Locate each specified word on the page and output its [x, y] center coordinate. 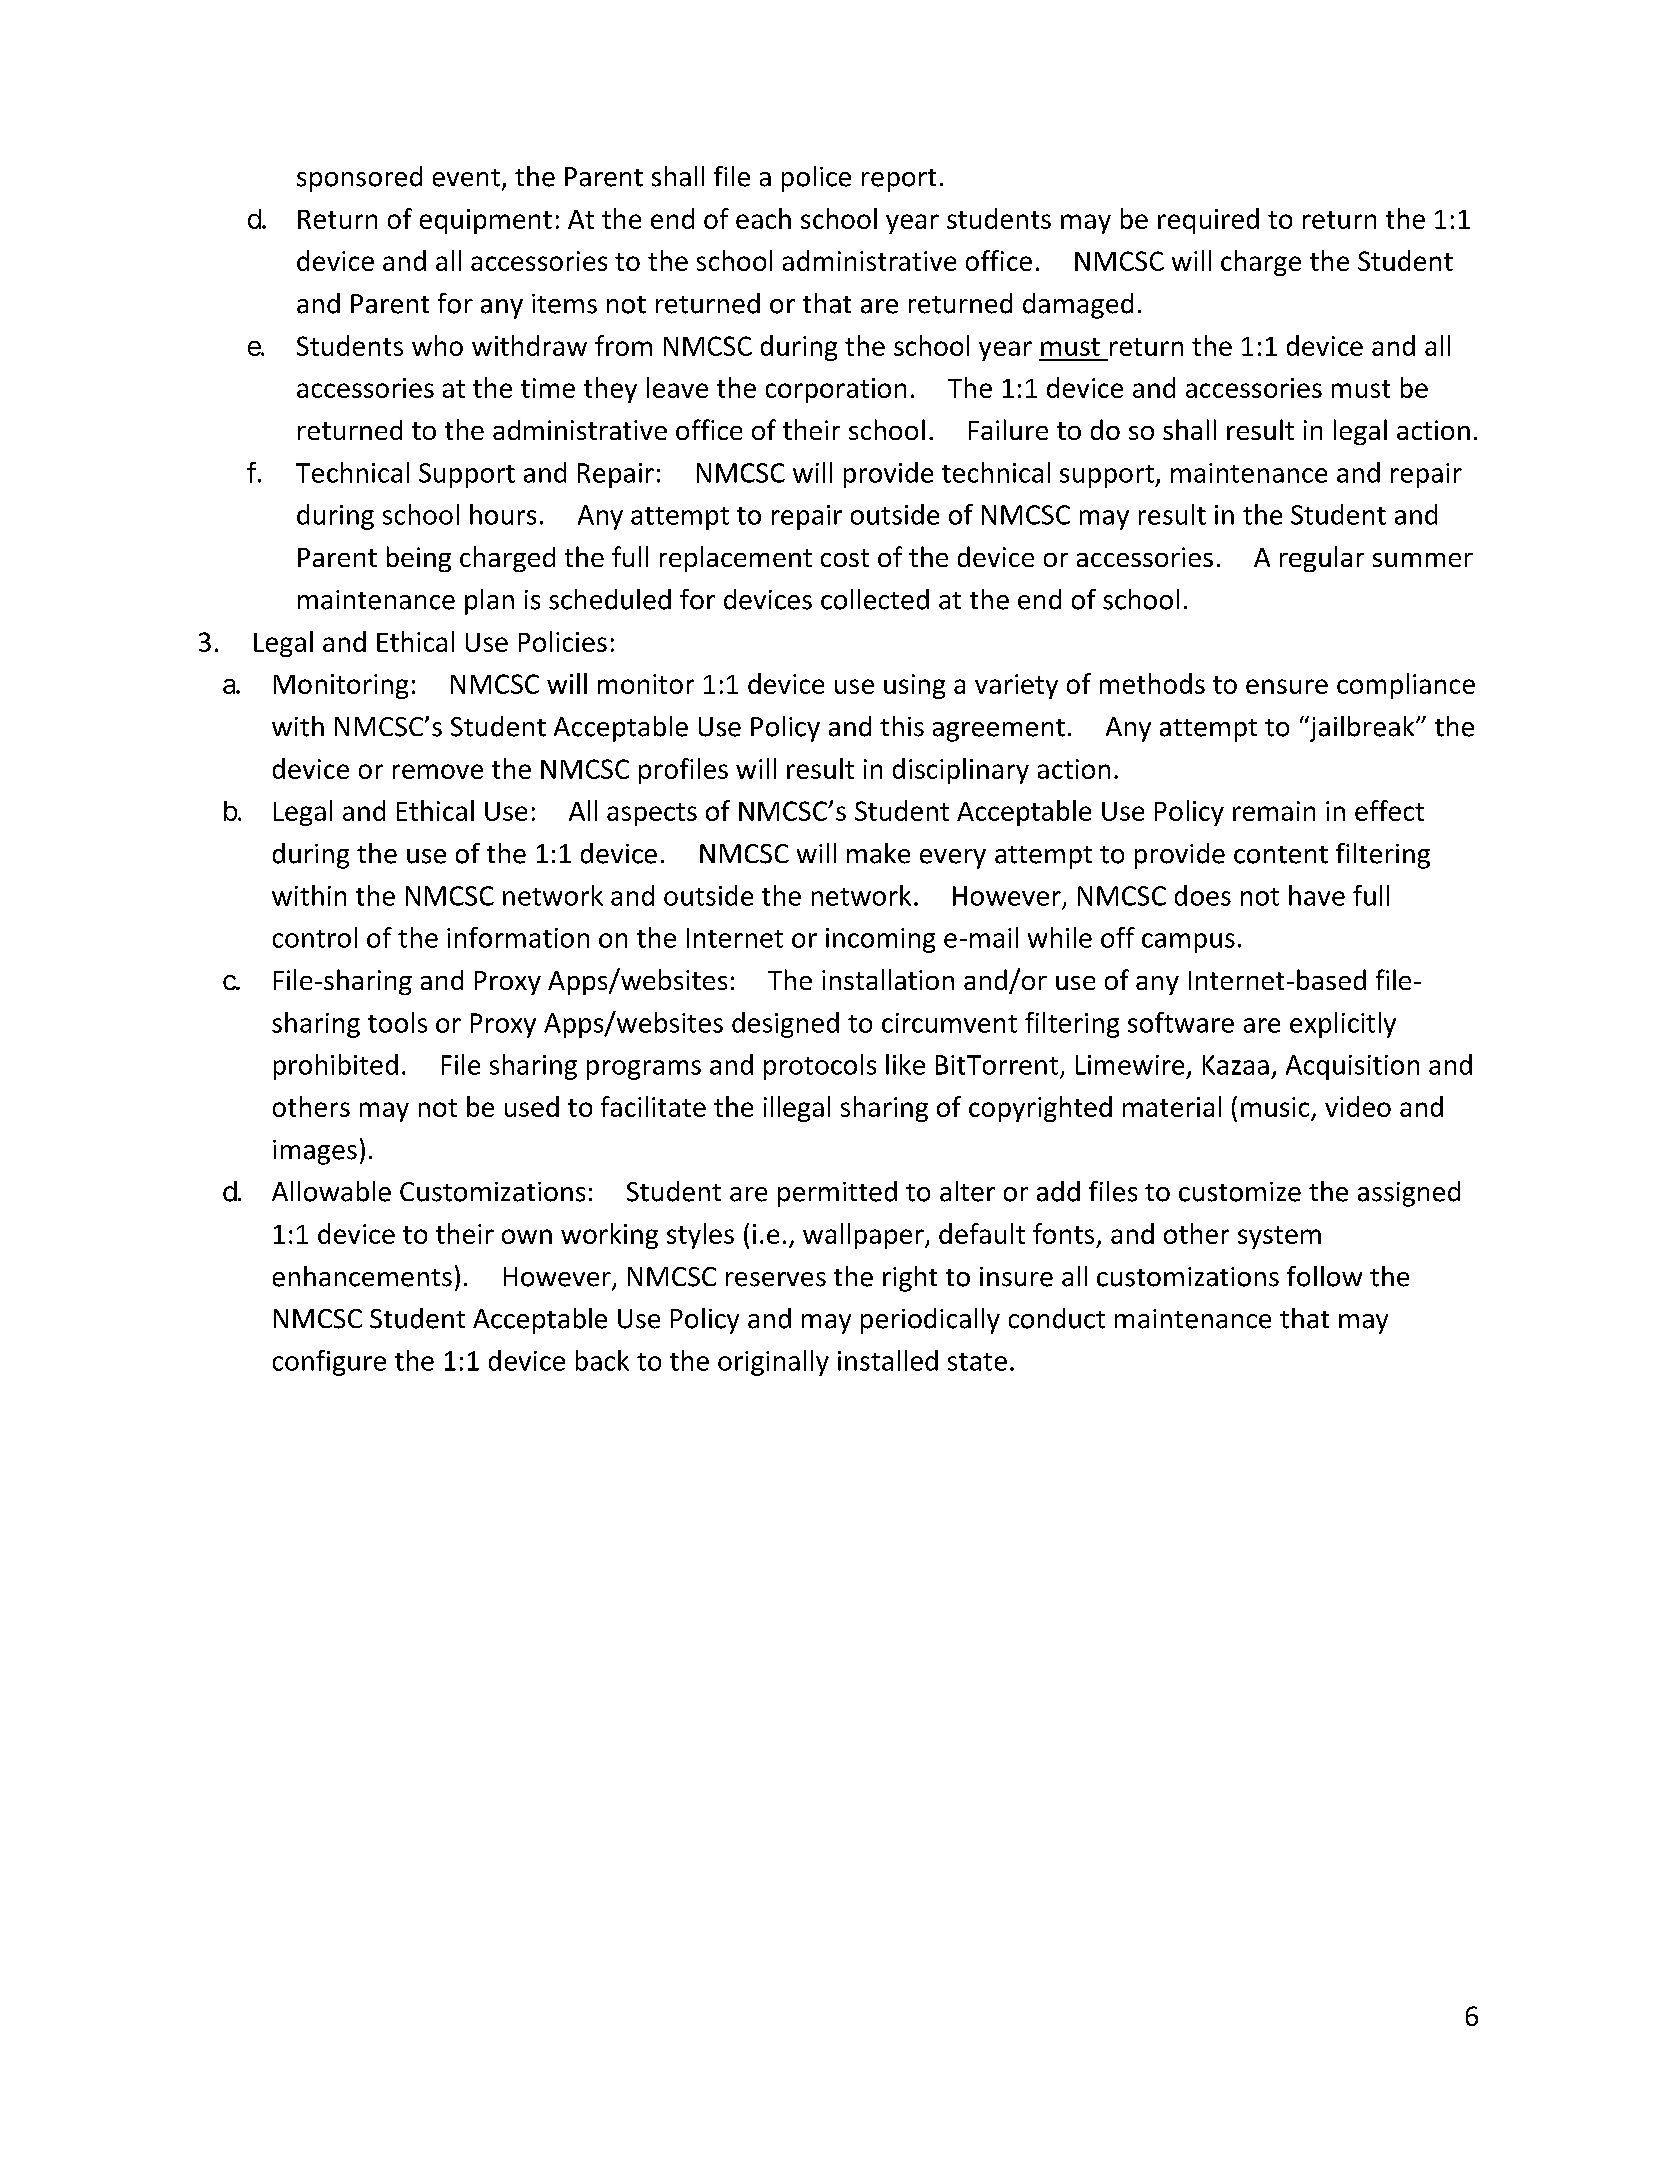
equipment [486, 221]
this [902, 726]
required [1208, 221]
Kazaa [1236, 1065]
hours [503, 514]
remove [438, 771]
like [905, 1064]
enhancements [362, 1276]
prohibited [336, 1067]
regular [1322, 559]
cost [845, 558]
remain [1274, 811]
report [899, 180]
